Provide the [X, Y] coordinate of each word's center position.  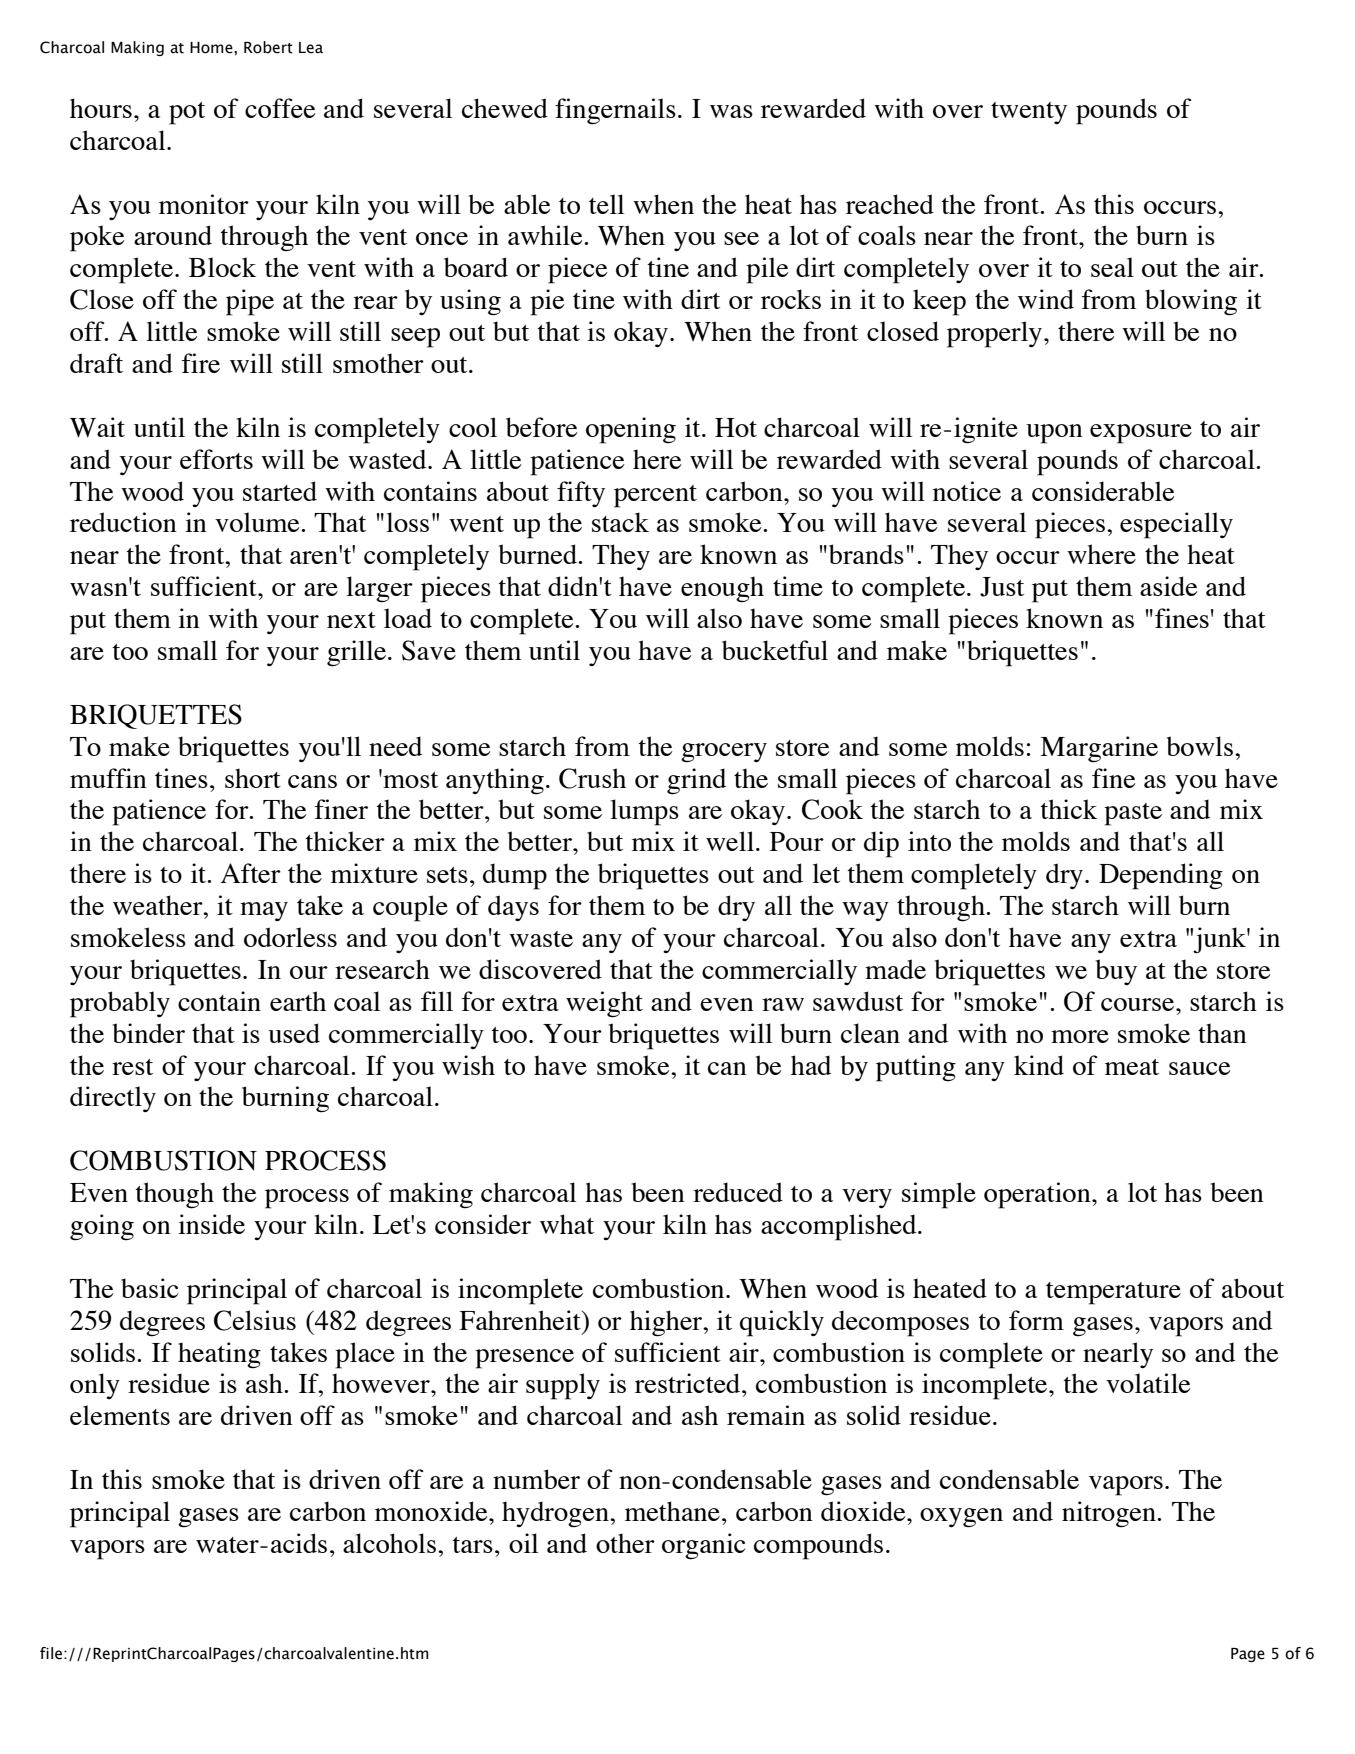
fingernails [615, 111]
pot [187, 113]
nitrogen [1110, 1514]
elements [120, 1415]
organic [703, 1546]
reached [890, 204]
